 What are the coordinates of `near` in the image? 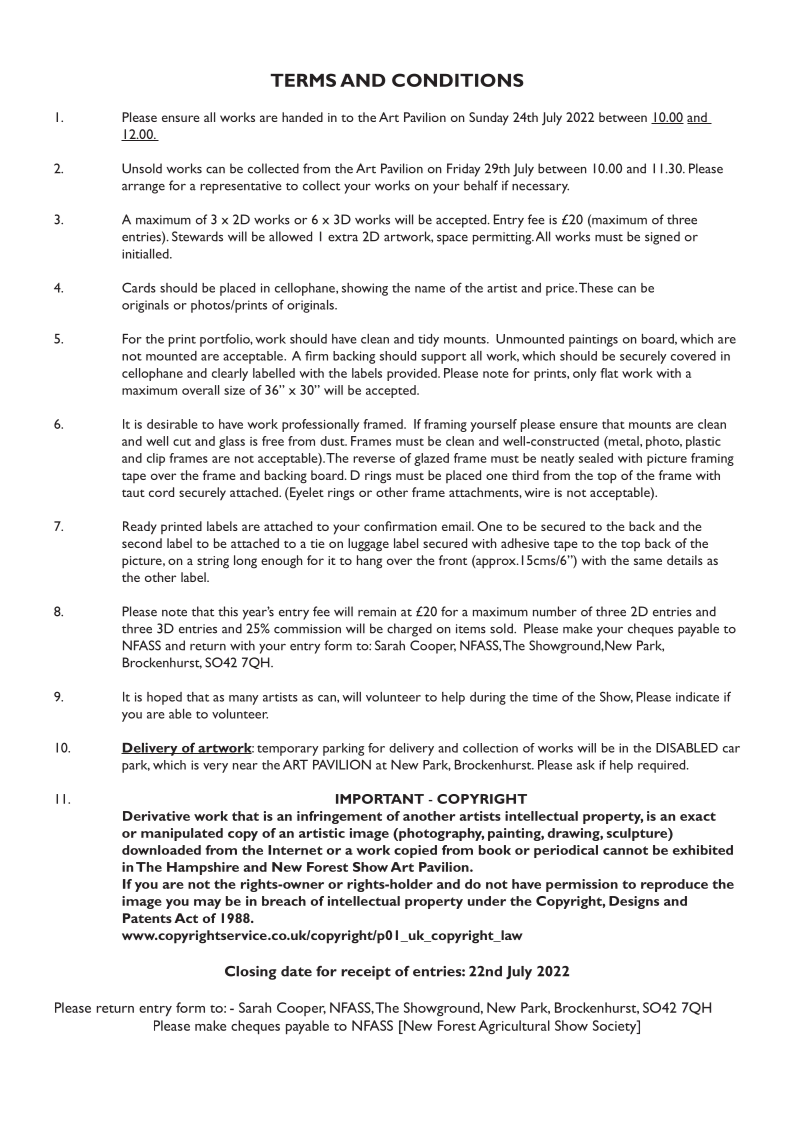 It's located at (245, 766).
